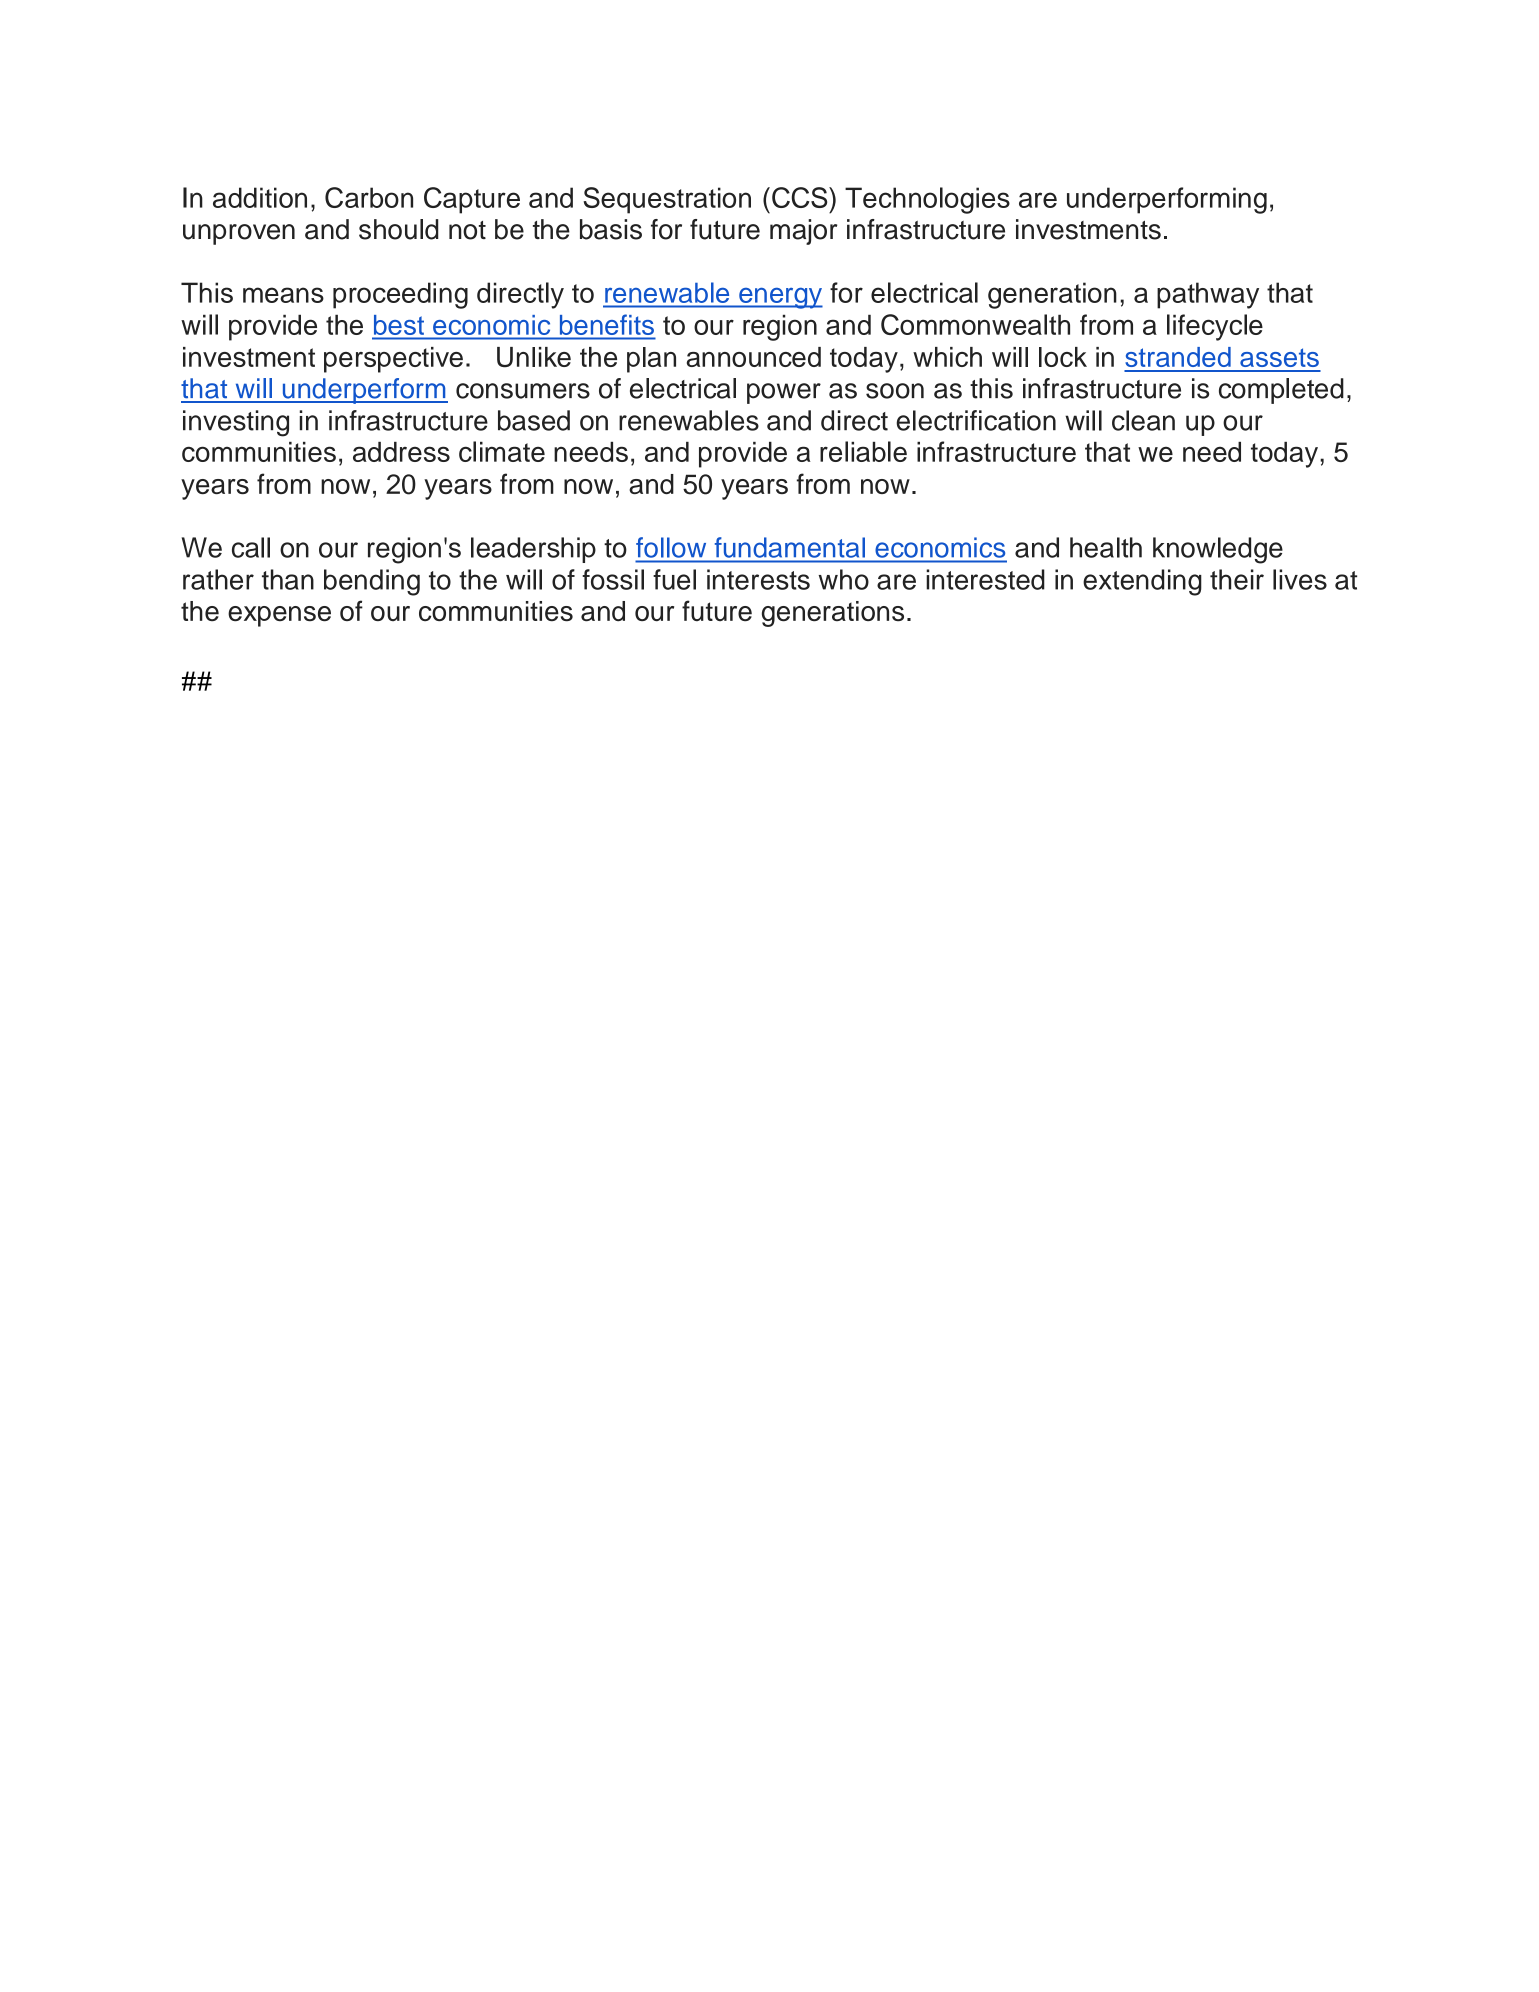  What do you see at coordinates (790, 547) in the screenshot?
I see `fundamental` at bounding box center [790, 547].
